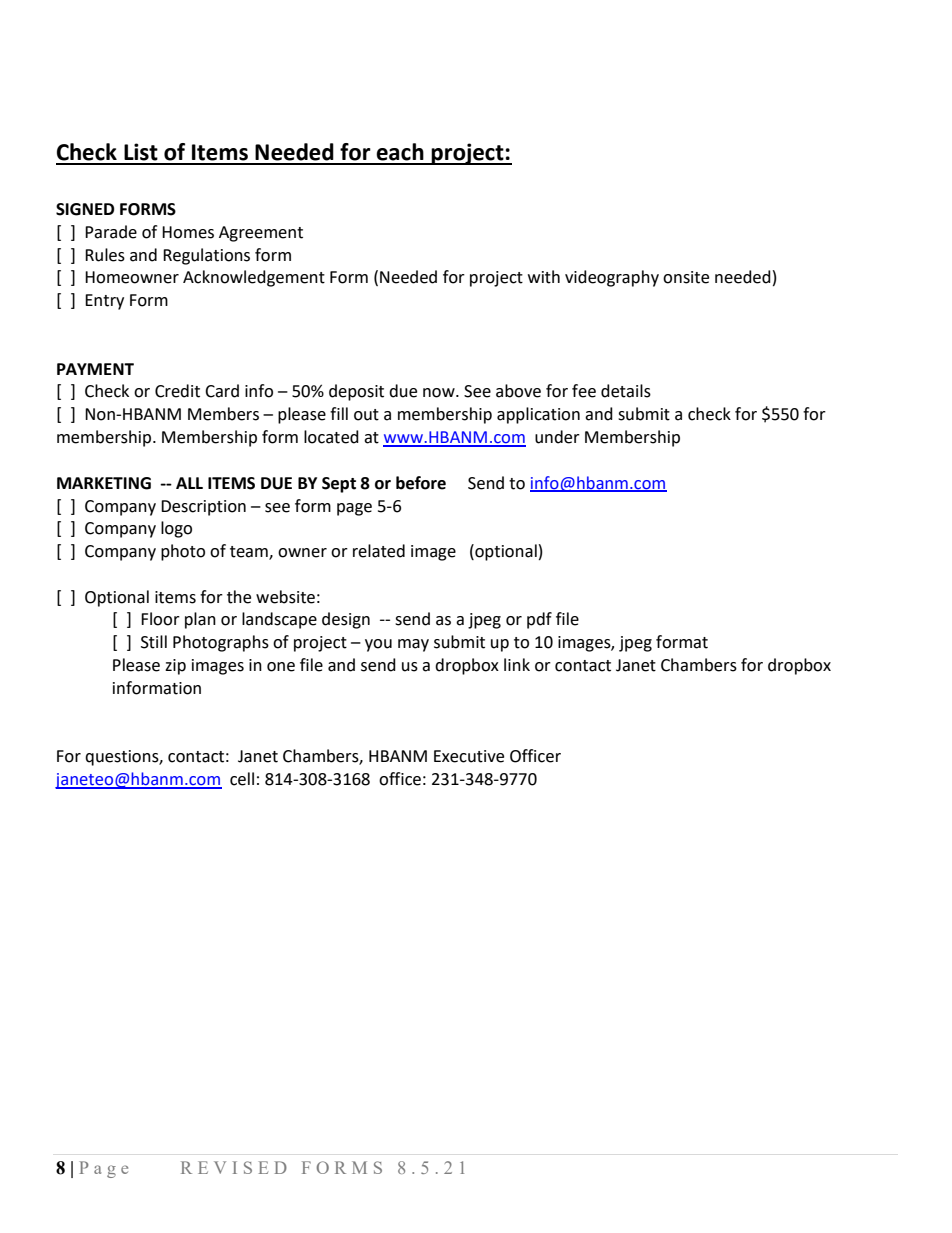  I want to click on REVISED, so click(234, 1167).
